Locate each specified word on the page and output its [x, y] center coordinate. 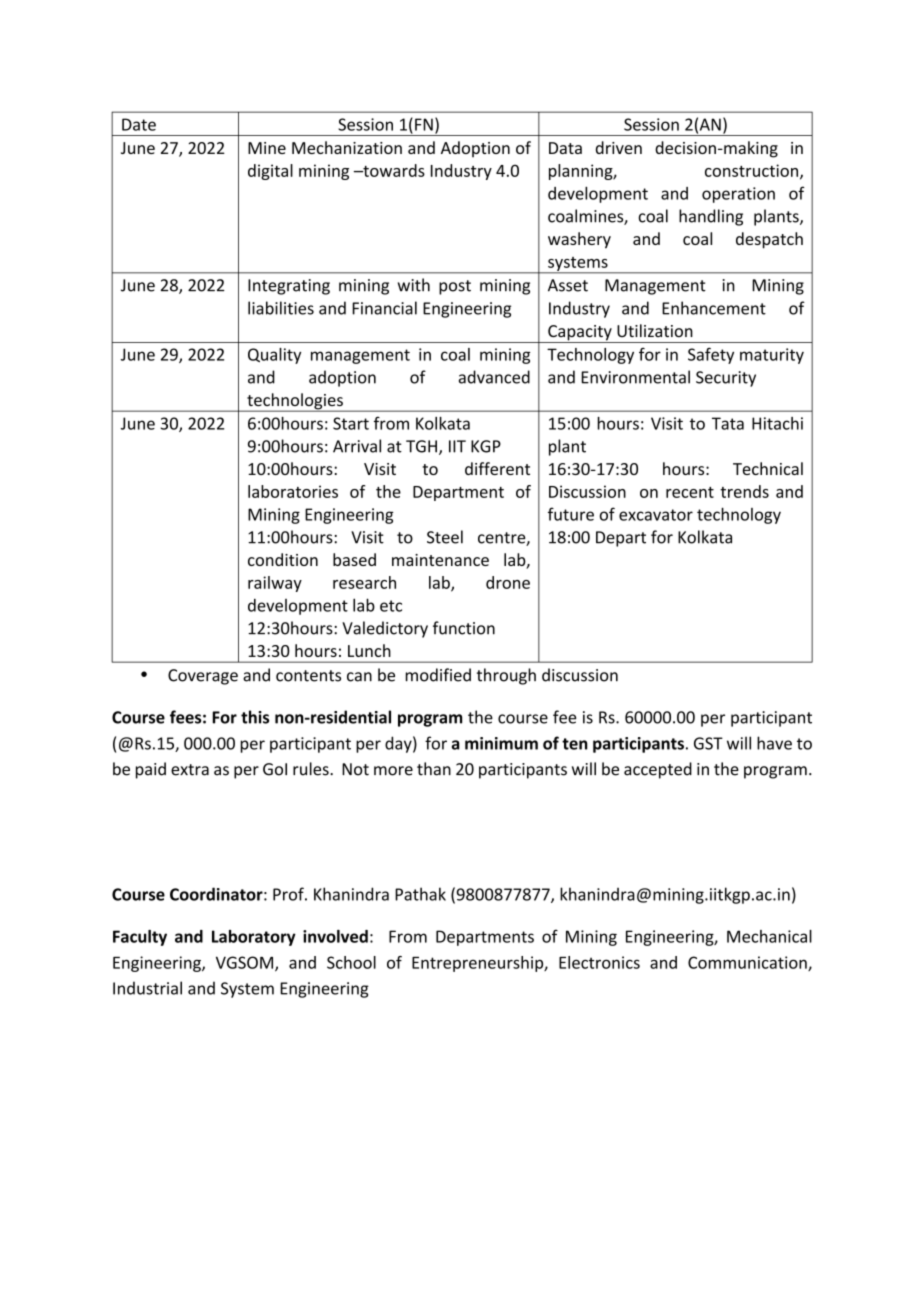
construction [753, 171]
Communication [748, 963]
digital [270, 172]
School [351, 962]
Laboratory [254, 938]
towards [393, 170]
